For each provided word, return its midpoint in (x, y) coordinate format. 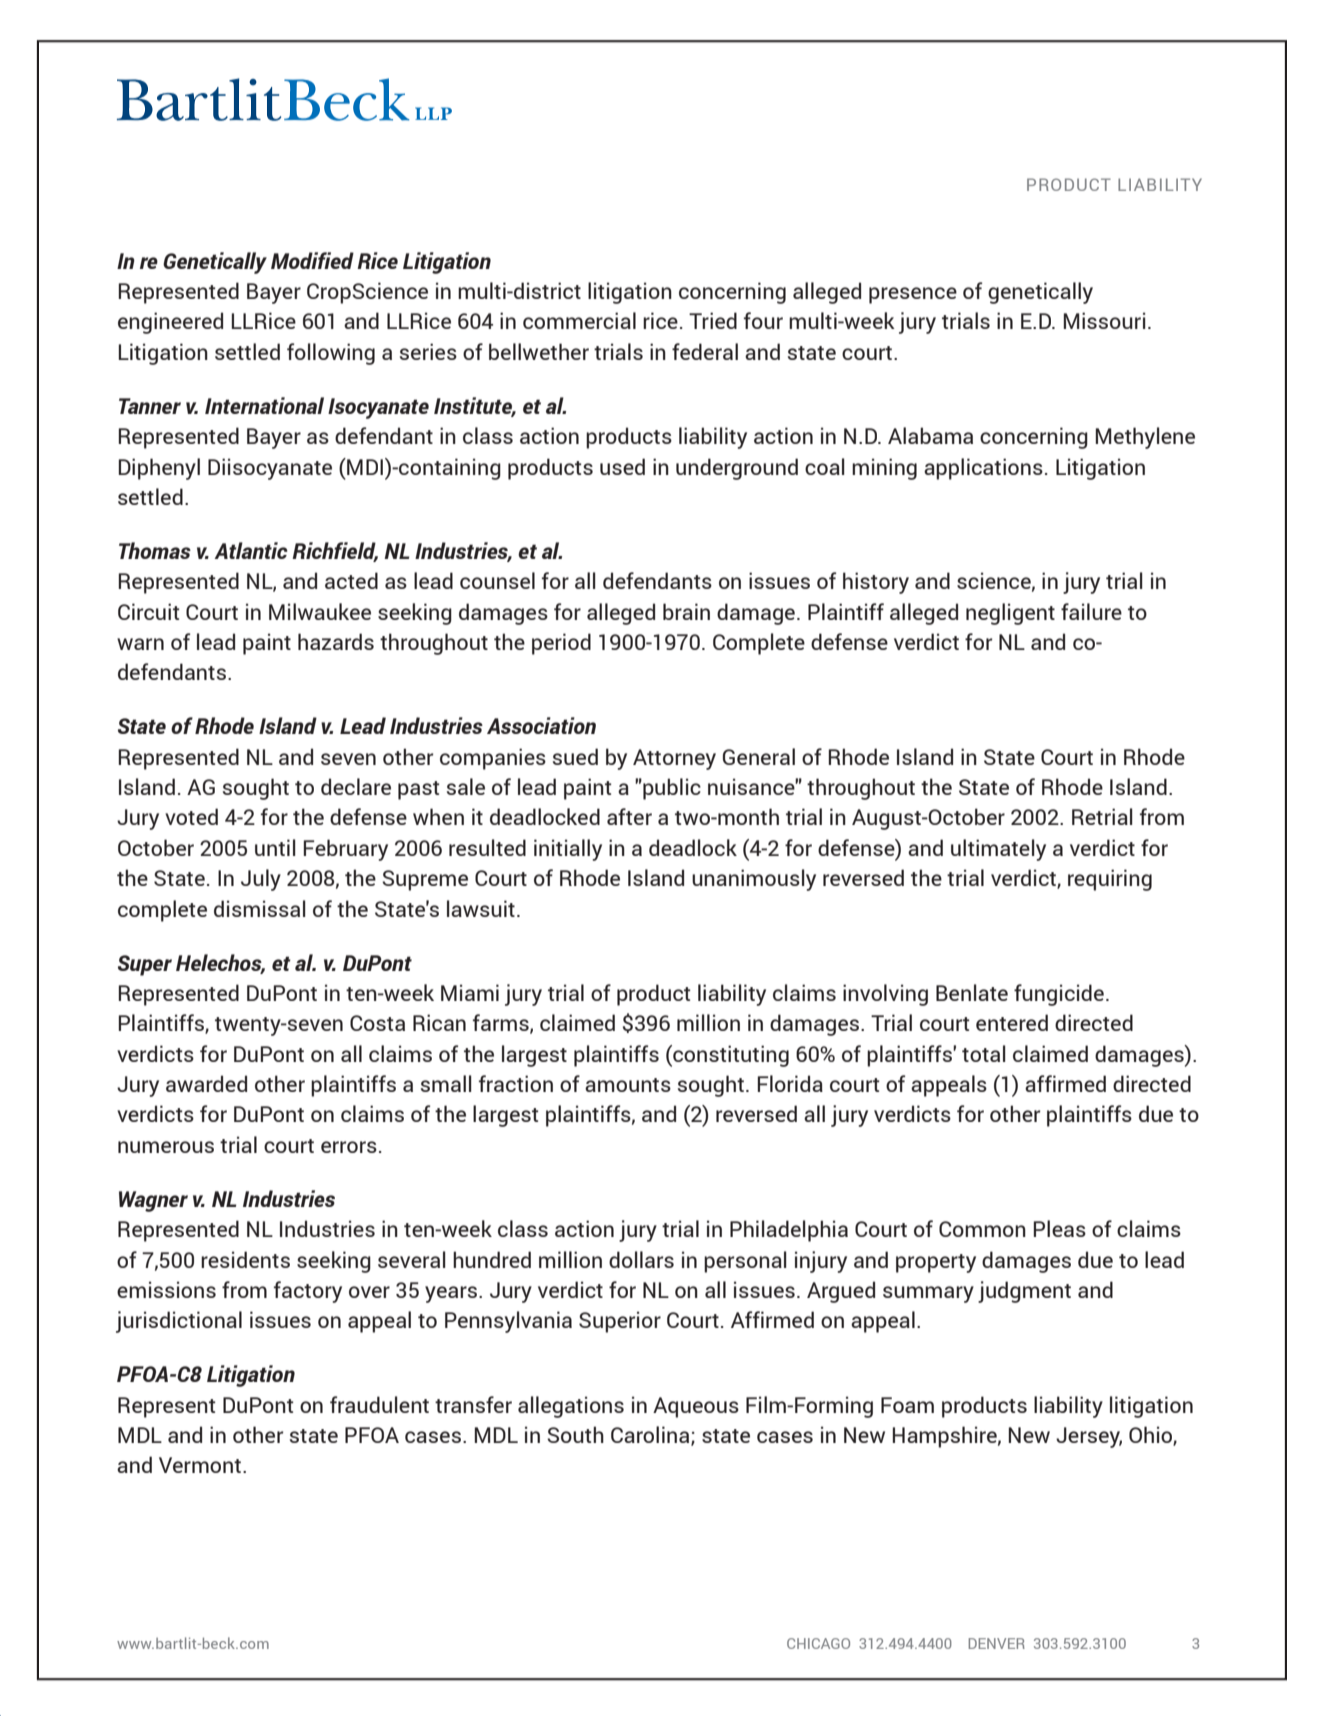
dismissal (260, 908)
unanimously (754, 880)
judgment (1024, 1292)
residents (245, 1259)
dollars (641, 1259)
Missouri (1105, 320)
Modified (312, 260)
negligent (1010, 614)
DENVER (997, 1643)
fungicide (1059, 995)
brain (686, 611)
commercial (579, 320)
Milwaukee (320, 611)
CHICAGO (818, 1643)
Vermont (201, 1465)
